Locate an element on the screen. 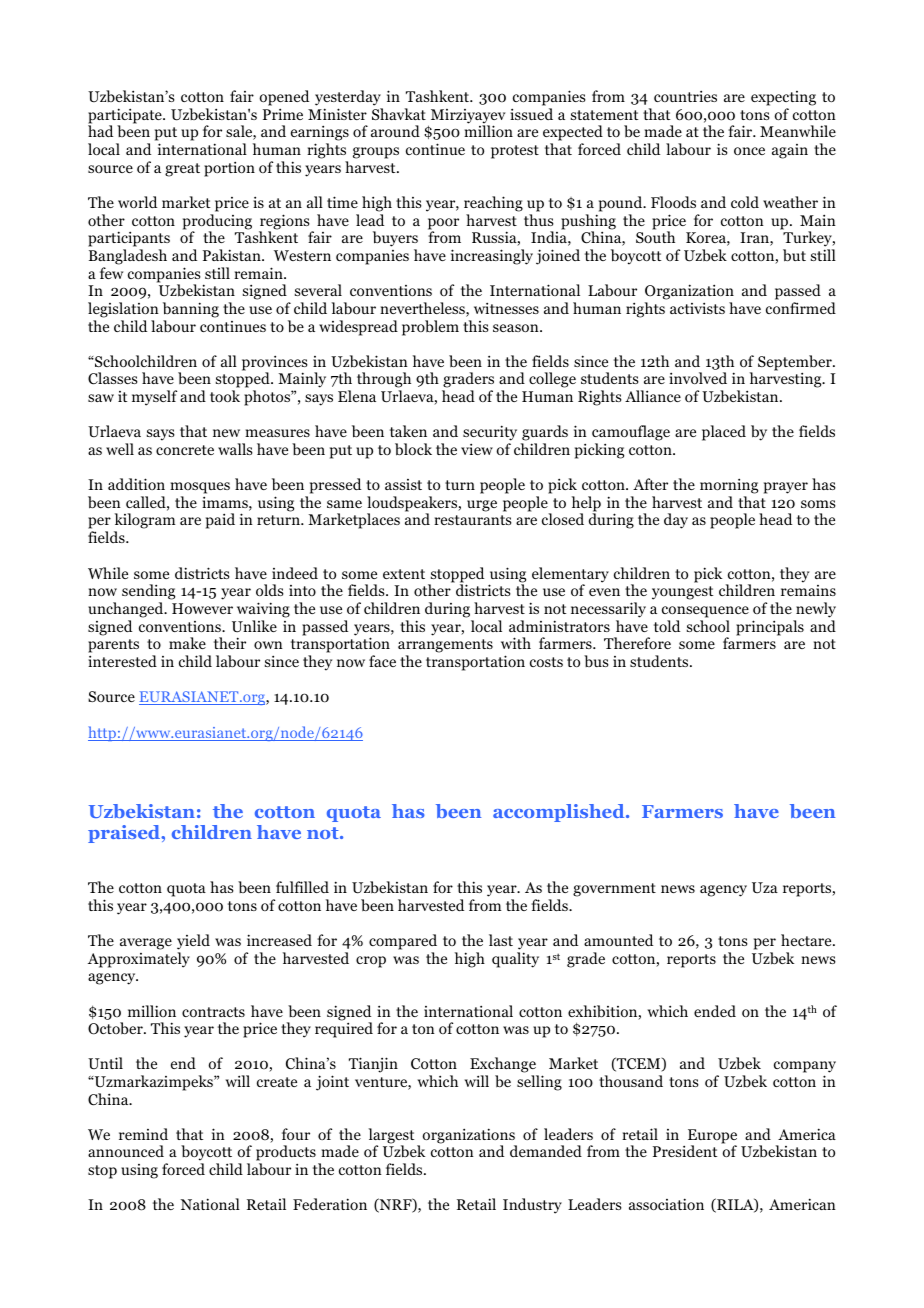  arrangements is located at coordinates (445, 647).
